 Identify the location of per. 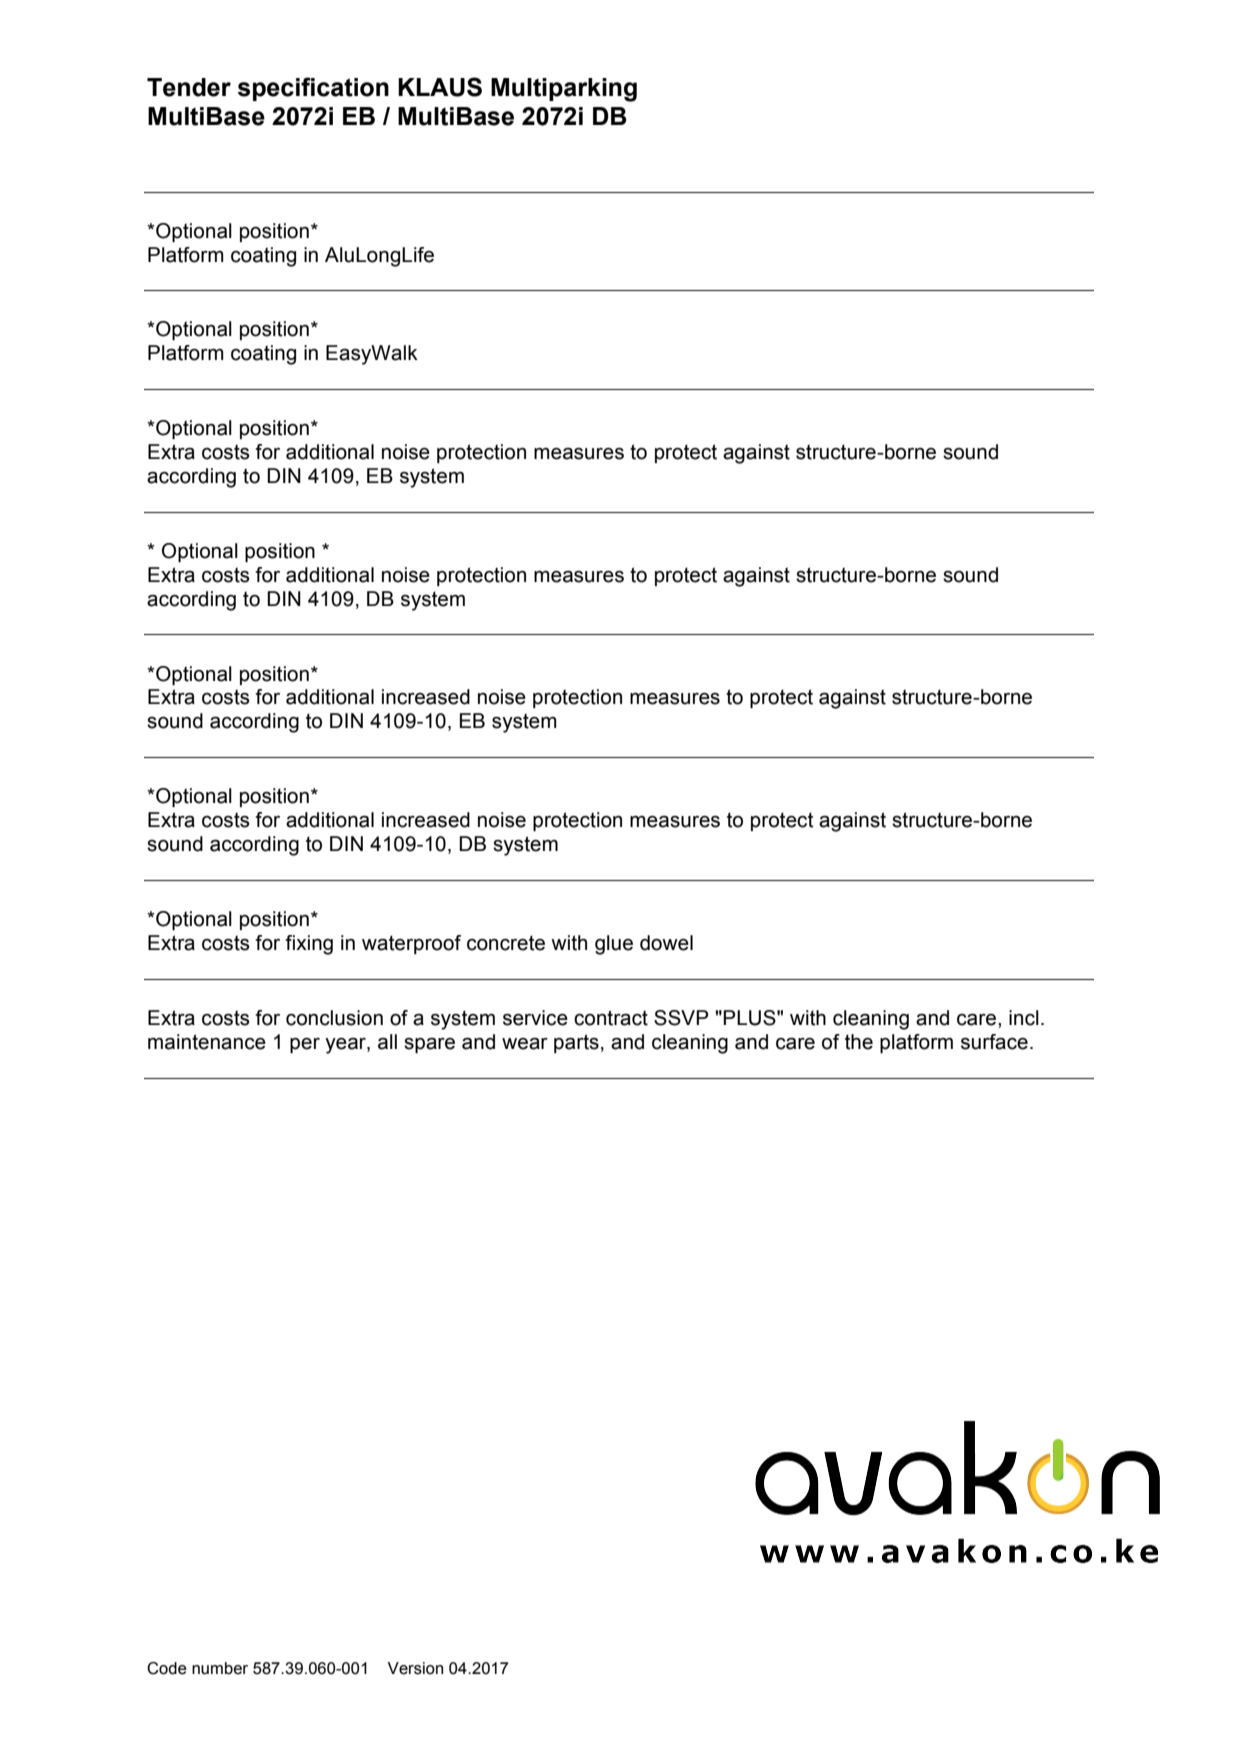
(305, 1045).
